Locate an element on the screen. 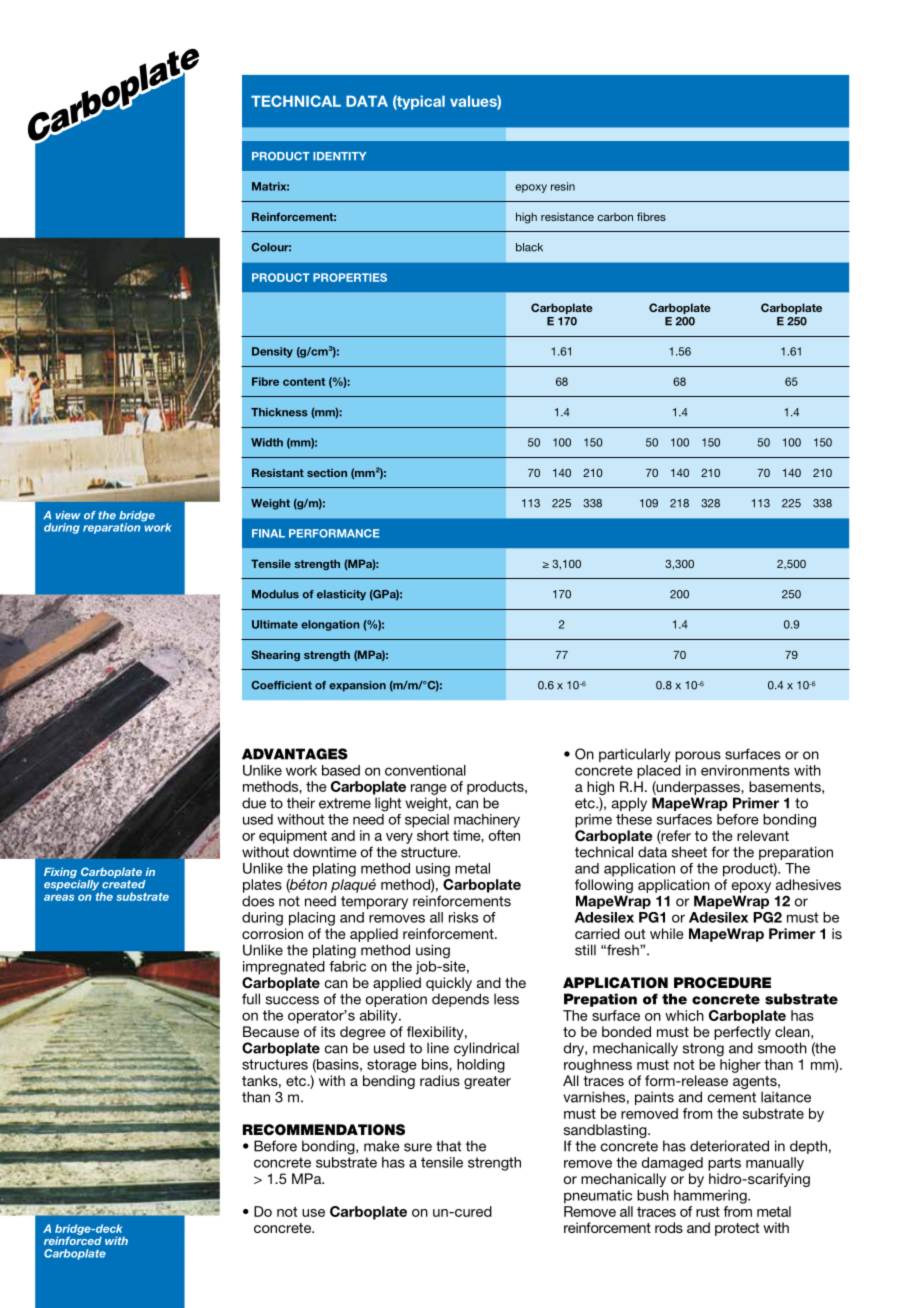 This screenshot has height=1308, width=924. sure is located at coordinates (418, 1147).
